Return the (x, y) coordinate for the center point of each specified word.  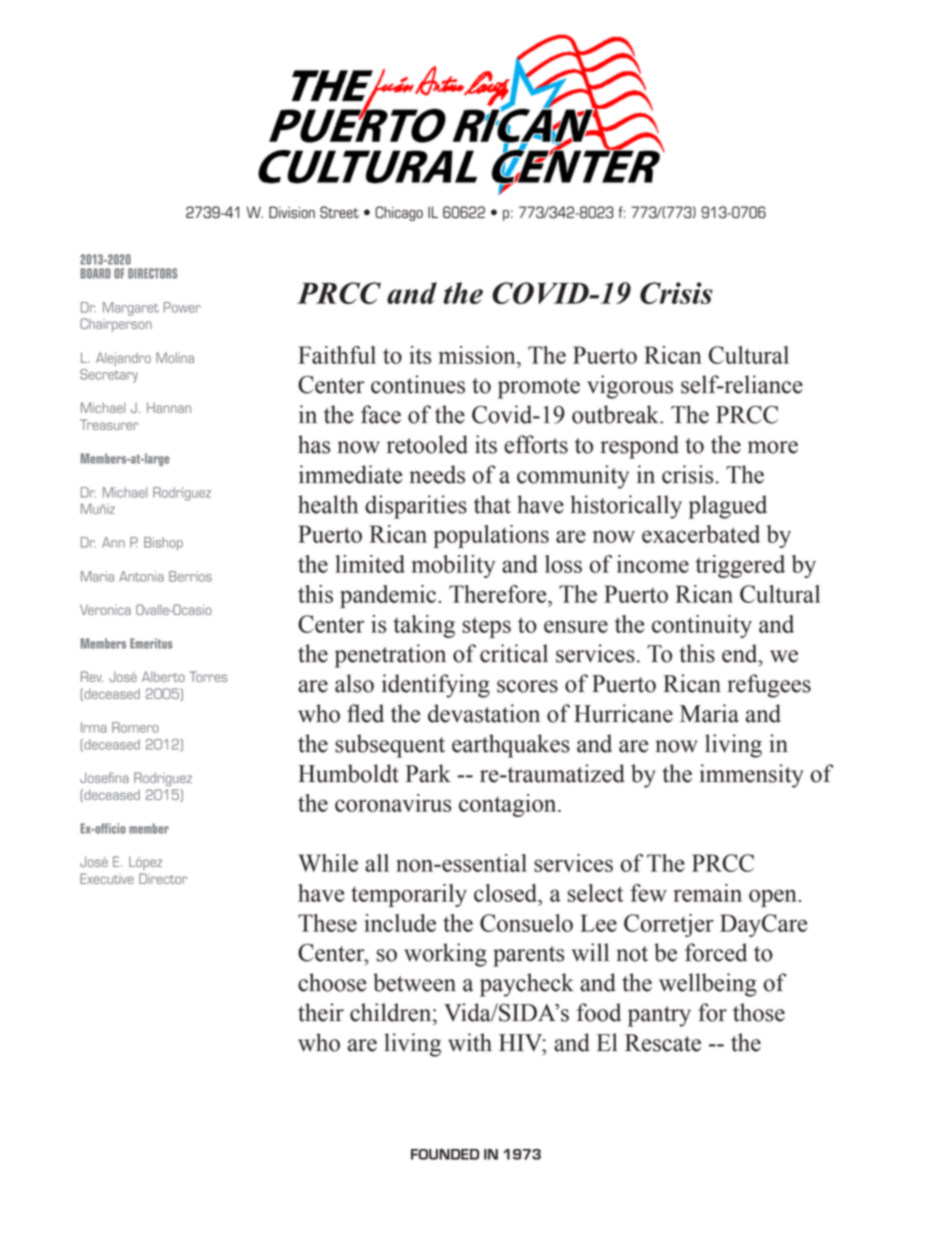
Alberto (163, 676)
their (321, 1012)
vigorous (630, 387)
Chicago (399, 213)
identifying (436, 686)
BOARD (95, 273)
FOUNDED (445, 1154)
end (741, 653)
